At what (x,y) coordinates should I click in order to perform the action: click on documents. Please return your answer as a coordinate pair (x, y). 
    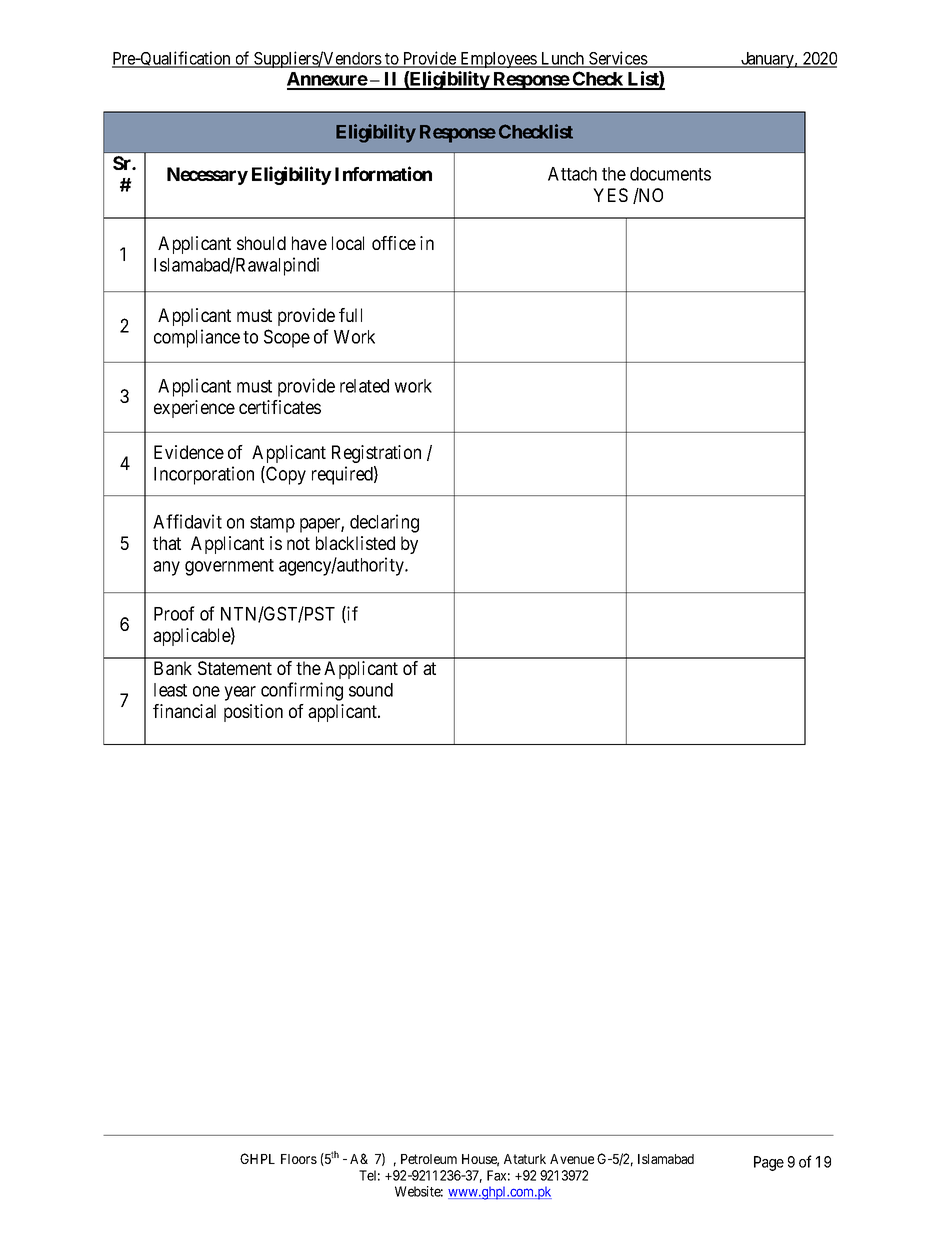
    Looking at the image, I should click on (670, 174).
